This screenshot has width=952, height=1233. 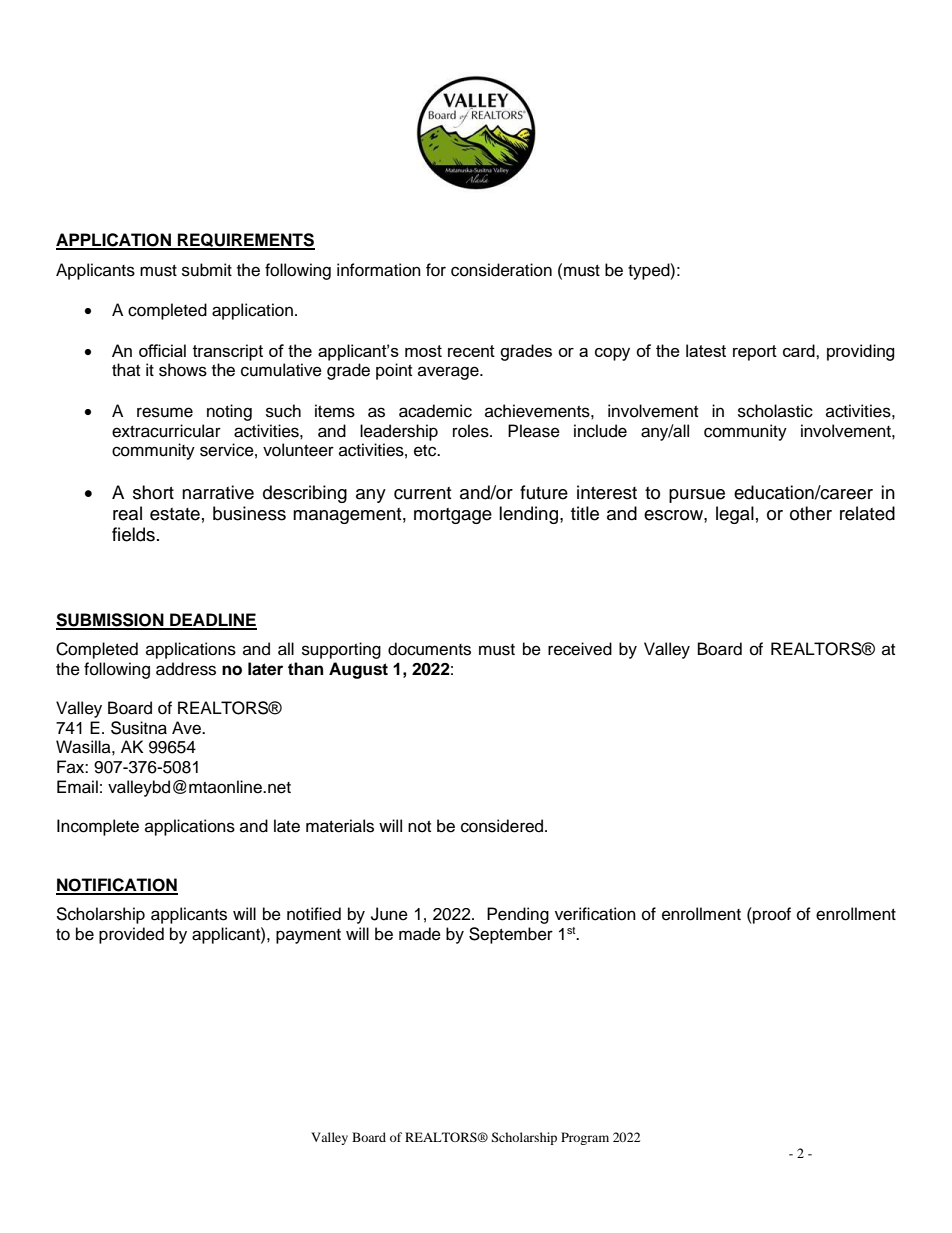 I want to click on provided, so click(x=131, y=935).
